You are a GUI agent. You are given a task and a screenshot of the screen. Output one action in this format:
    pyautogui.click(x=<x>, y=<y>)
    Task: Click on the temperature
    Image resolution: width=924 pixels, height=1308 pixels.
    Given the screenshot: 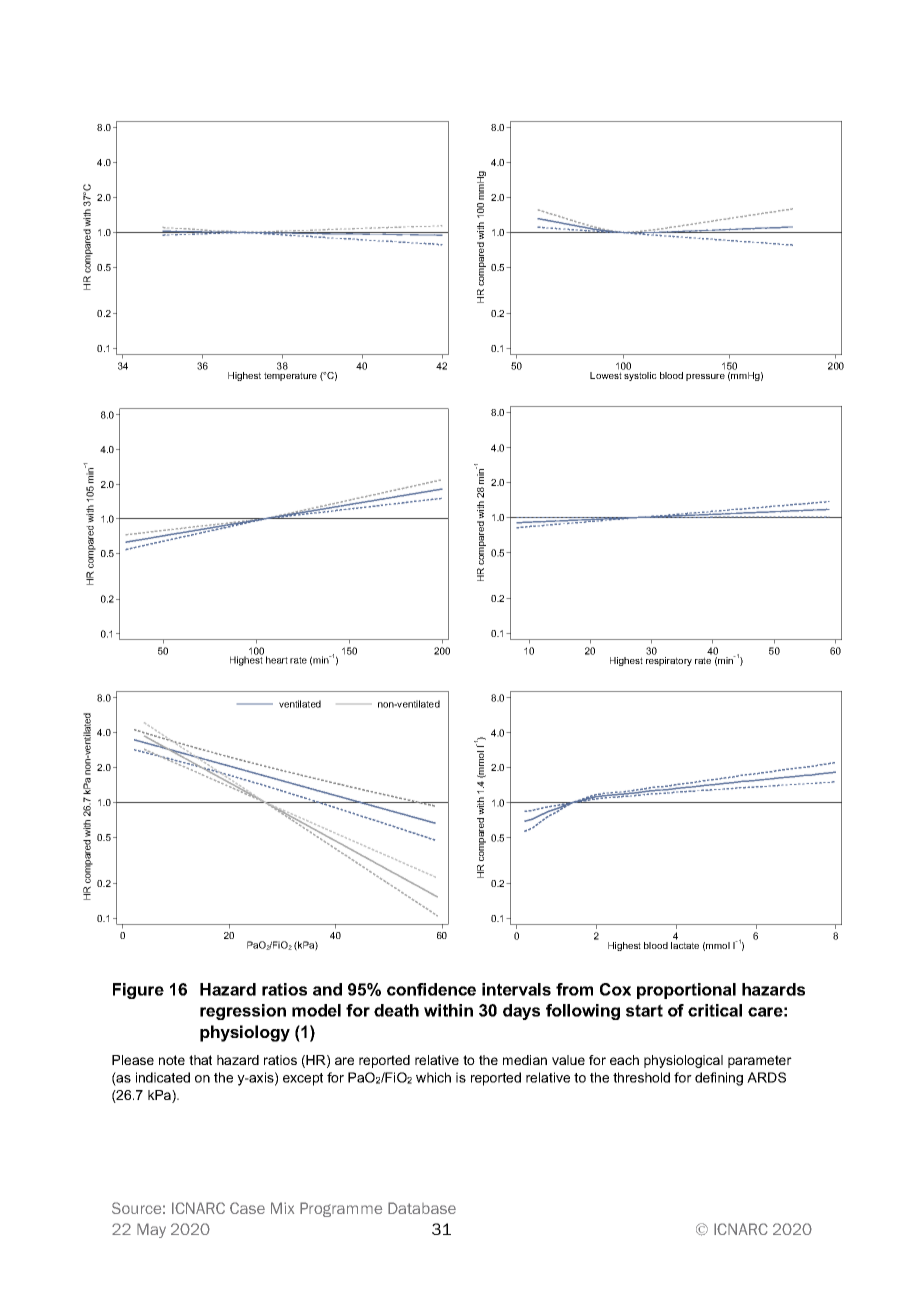 What is the action you would take?
    pyautogui.click(x=290, y=376)
